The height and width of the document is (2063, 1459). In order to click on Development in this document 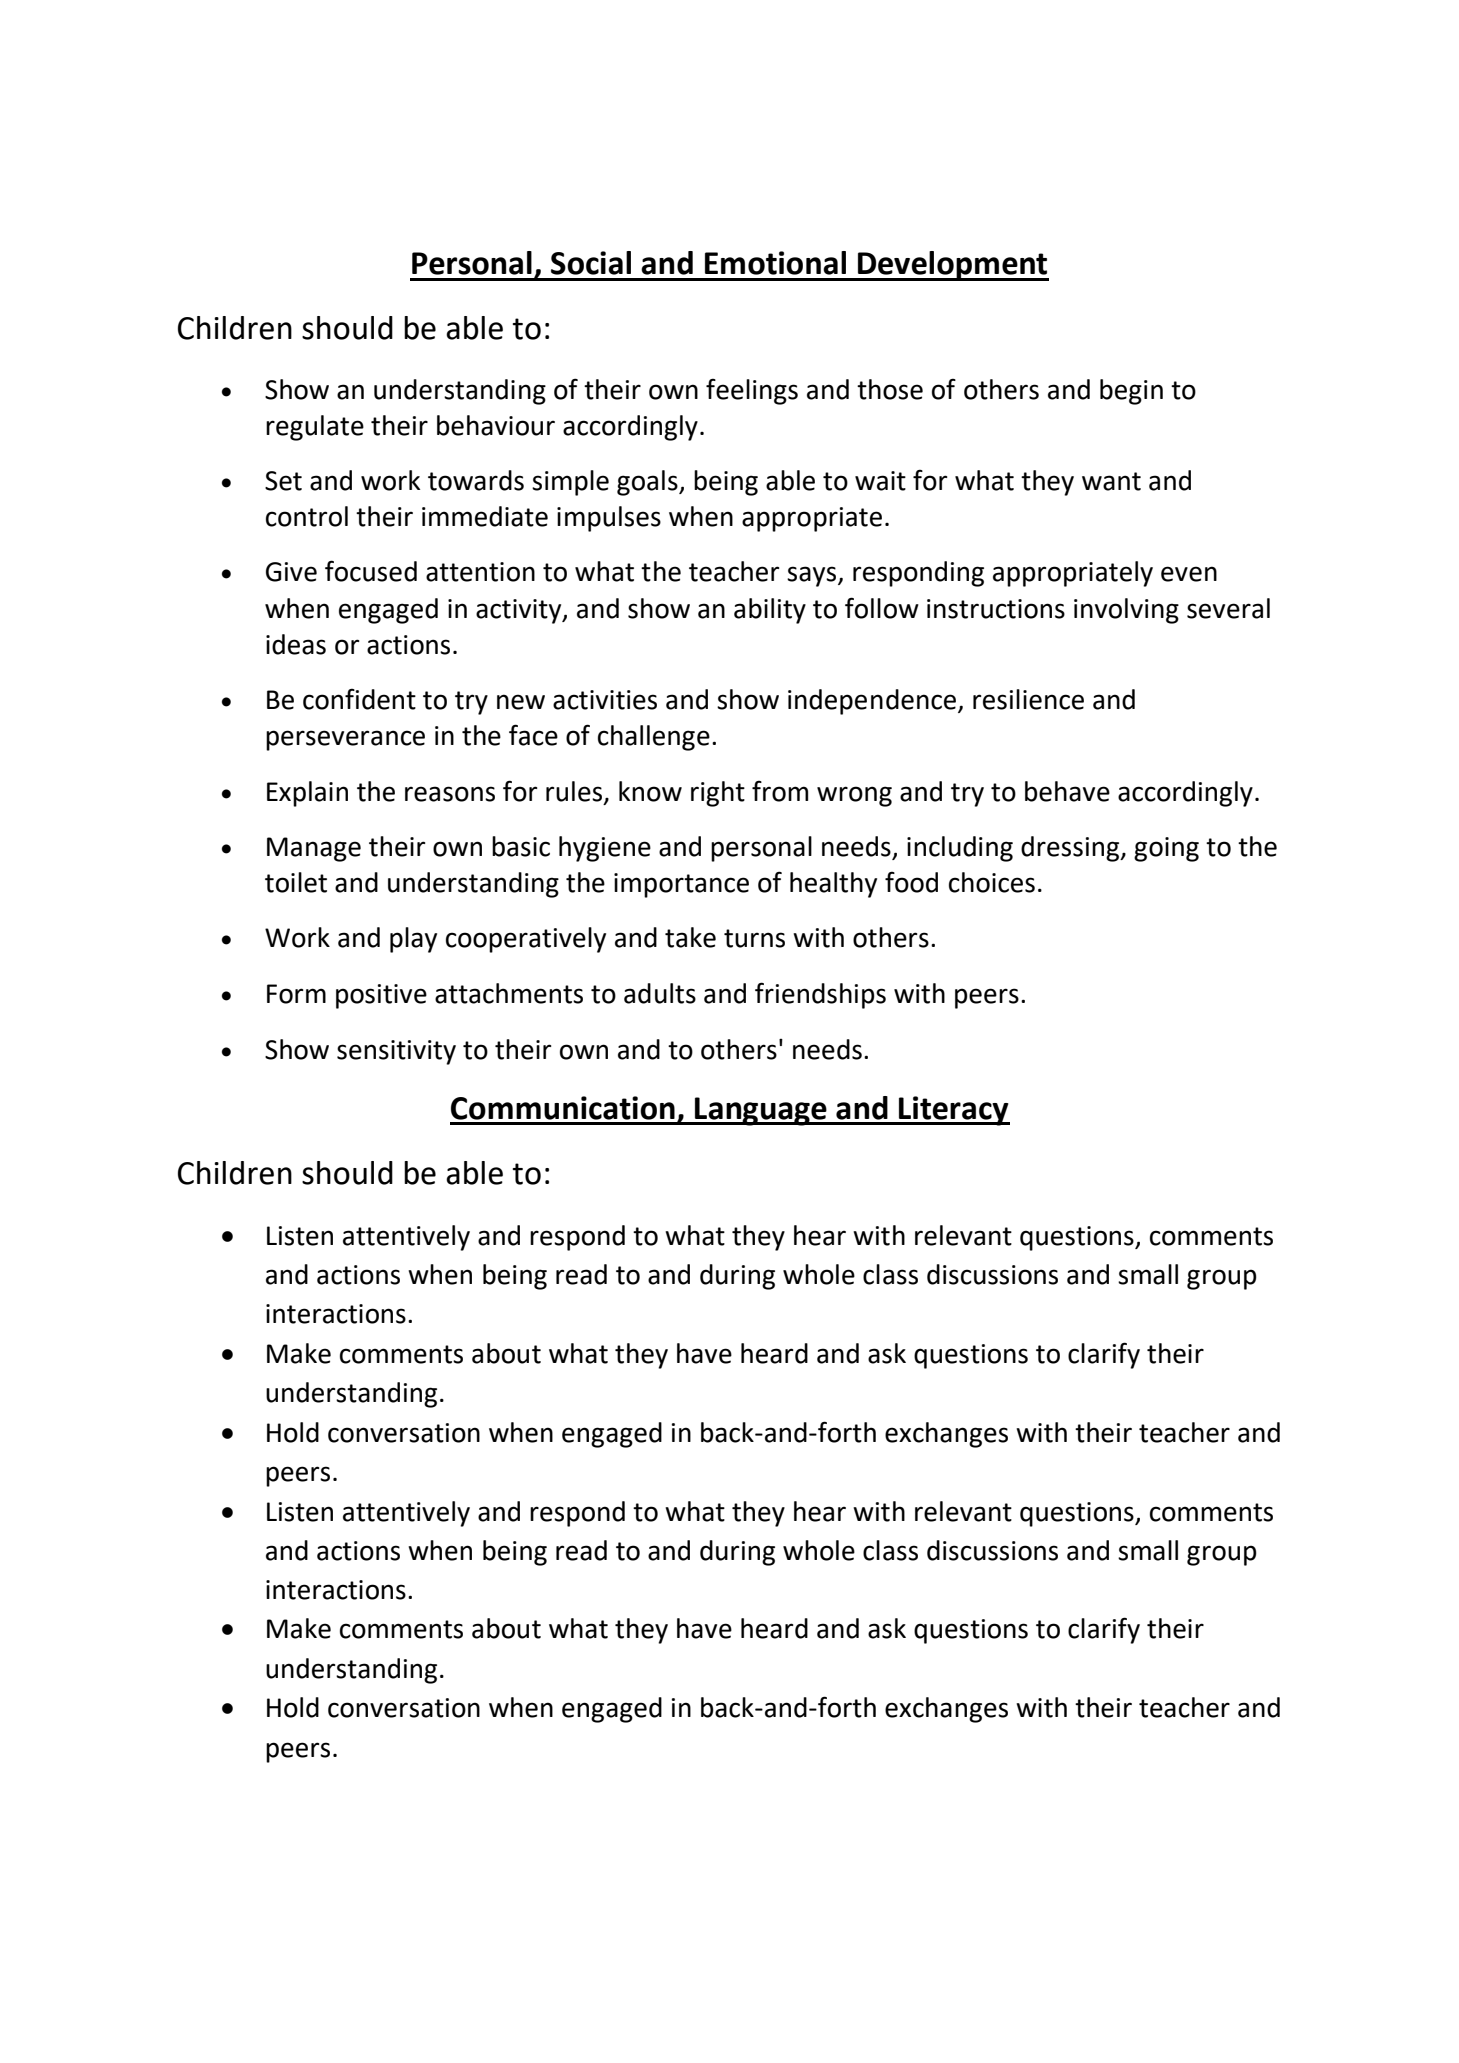, I will do `click(952, 266)`.
